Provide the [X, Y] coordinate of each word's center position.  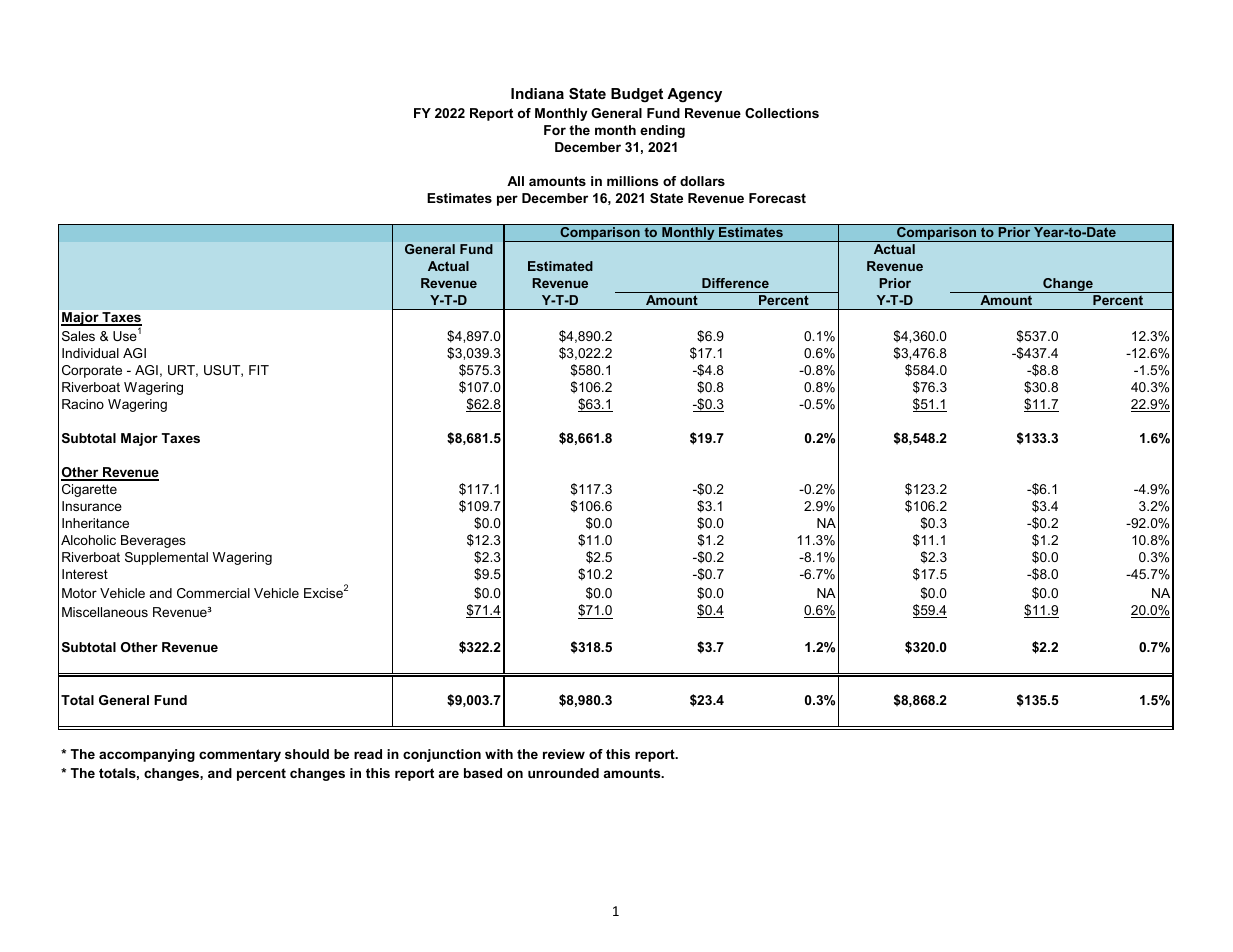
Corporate [92, 371]
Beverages [153, 541]
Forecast [777, 198]
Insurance [92, 506]
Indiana [537, 93]
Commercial [213, 593]
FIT [259, 370]
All [515, 181]
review [564, 754]
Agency [694, 95]
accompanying [147, 755]
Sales [78, 336]
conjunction [442, 755]
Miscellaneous [105, 612]
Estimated [560, 266]
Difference [735, 283]
